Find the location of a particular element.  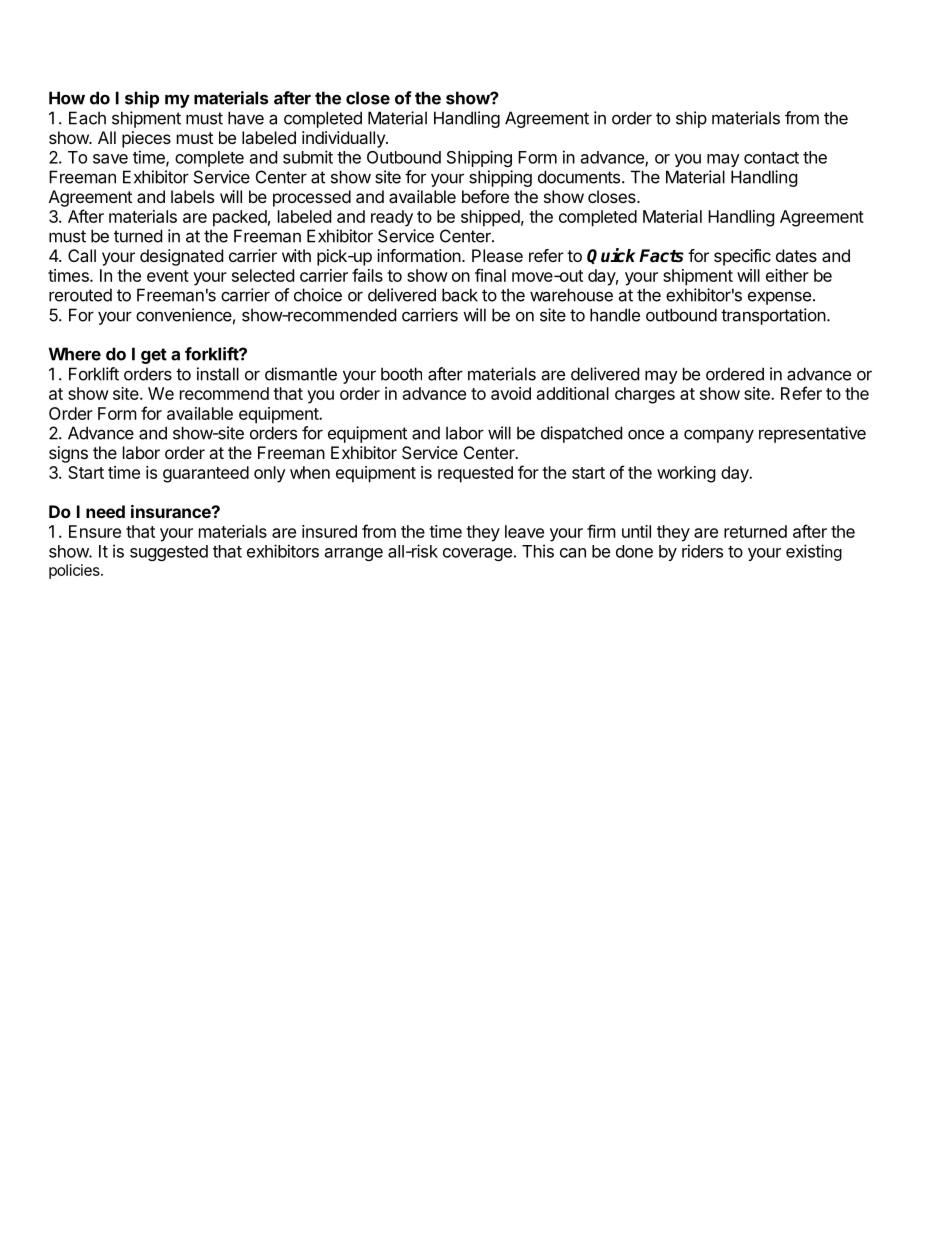

get is located at coordinates (154, 356).
